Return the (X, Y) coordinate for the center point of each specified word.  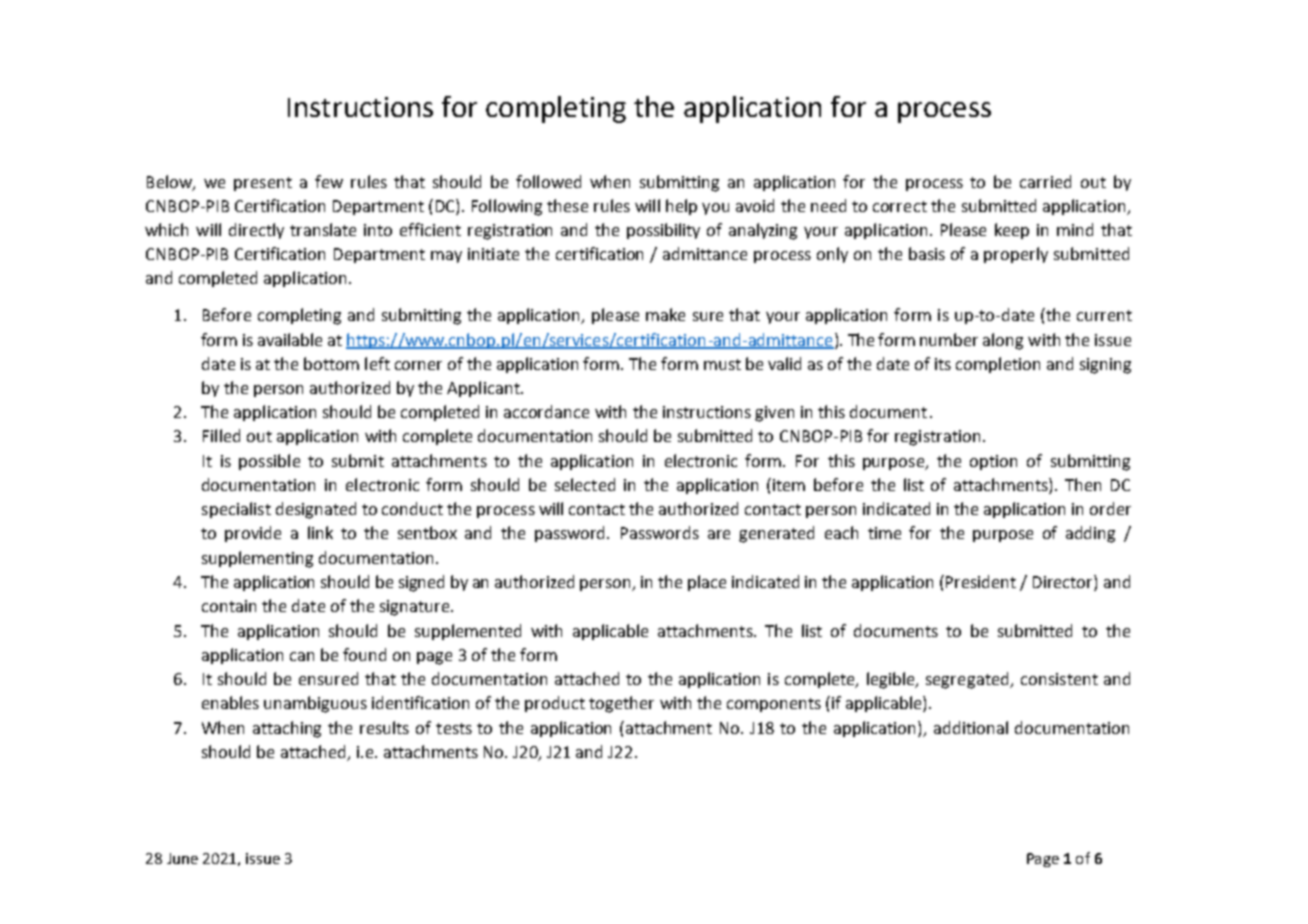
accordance (546, 411)
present (263, 184)
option (993, 462)
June (182, 858)
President (981, 581)
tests (454, 728)
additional (971, 727)
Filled (221, 435)
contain (229, 606)
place (707, 583)
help (681, 207)
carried (1045, 181)
